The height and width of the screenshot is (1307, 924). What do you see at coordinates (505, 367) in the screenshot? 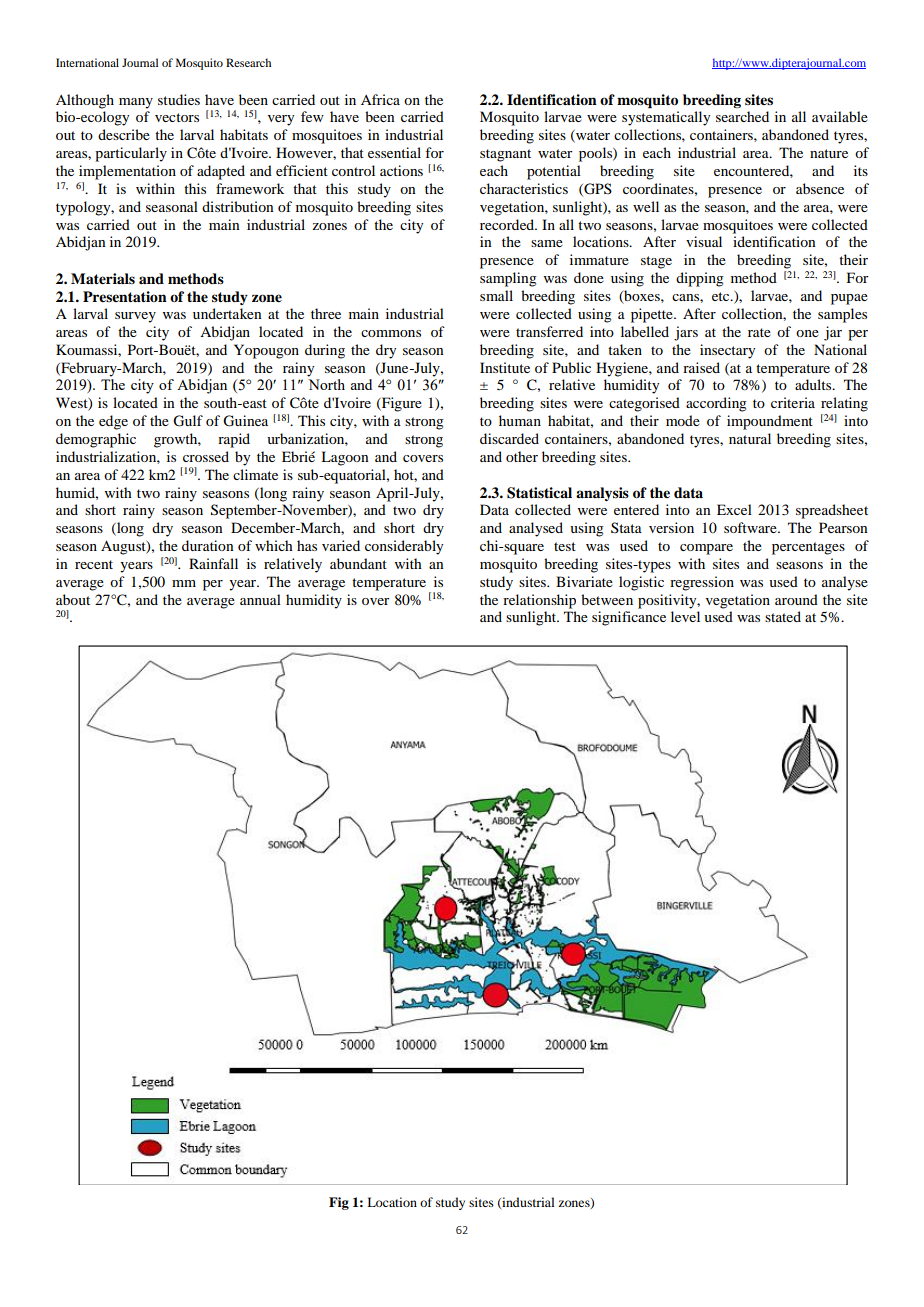
I see `Institute` at bounding box center [505, 367].
